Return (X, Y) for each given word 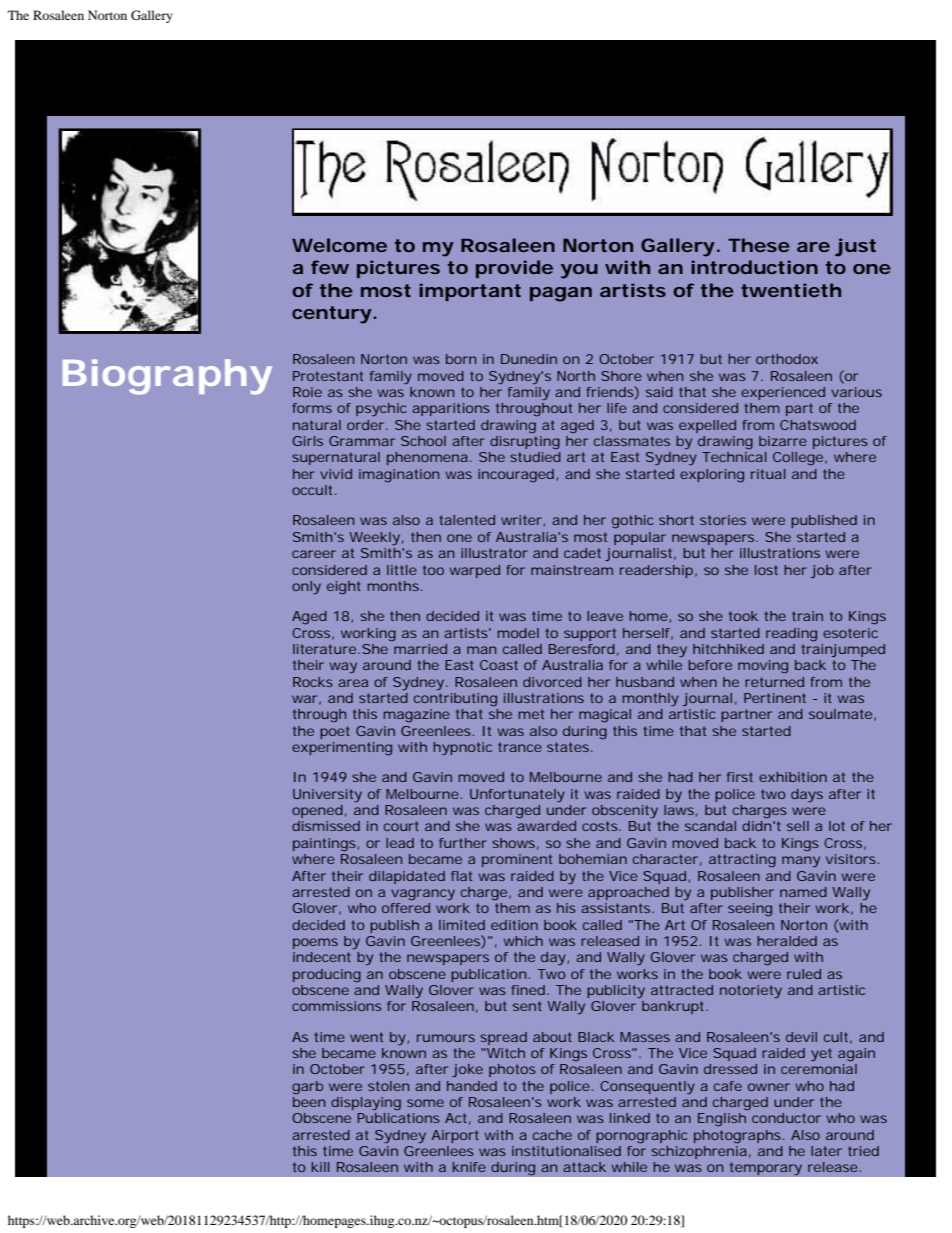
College (798, 458)
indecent (322, 957)
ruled (804, 974)
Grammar (362, 441)
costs (600, 826)
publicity (616, 991)
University (327, 795)
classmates (632, 441)
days (807, 795)
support (590, 634)
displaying (366, 1104)
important (470, 292)
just (855, 247)
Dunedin (529, 359)
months (393, 586)
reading (791, 635)
